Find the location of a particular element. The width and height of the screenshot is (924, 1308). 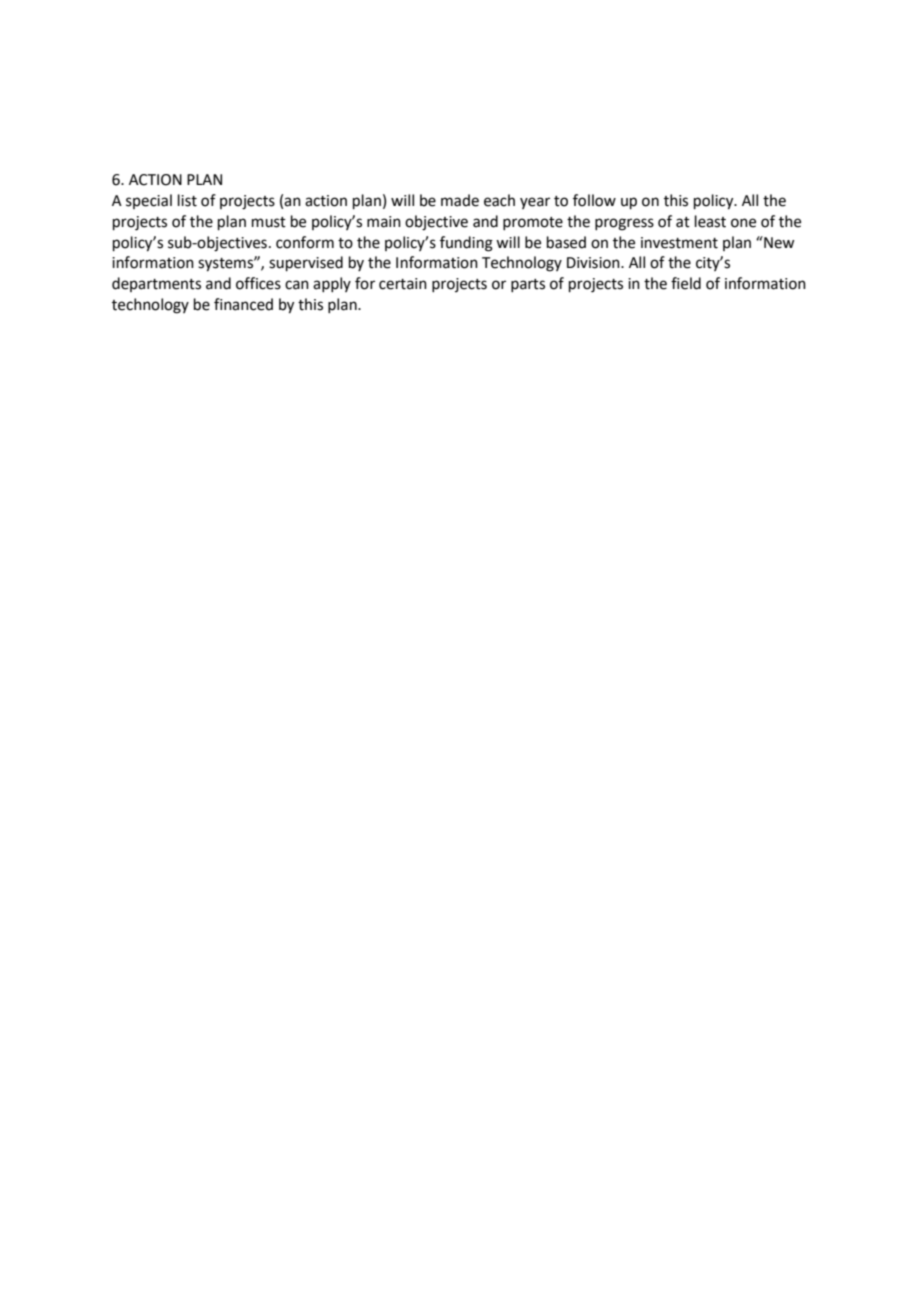

made is located at coordinates (460, 200).
